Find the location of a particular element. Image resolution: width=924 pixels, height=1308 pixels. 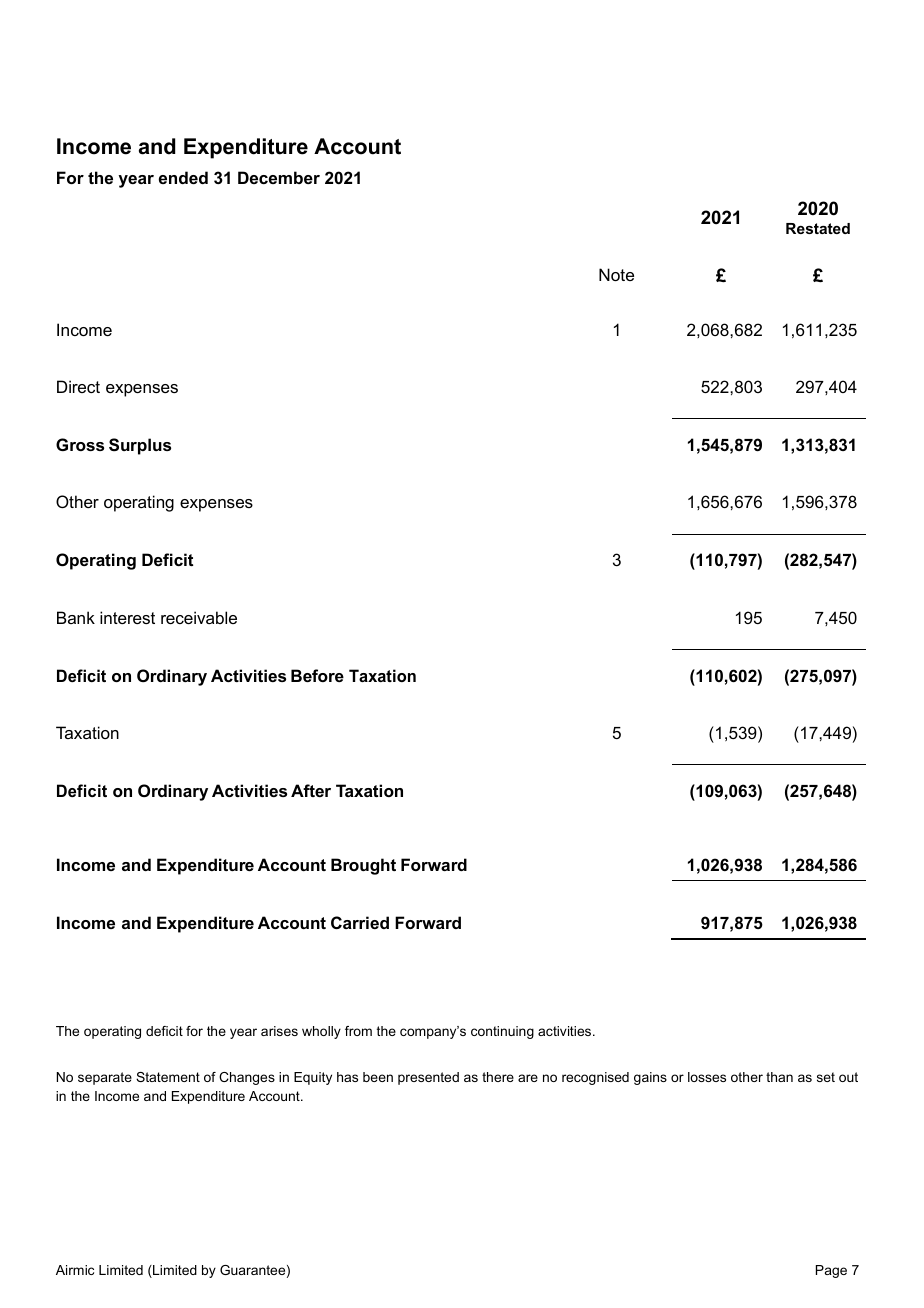

Page is located at coordinates (831, 1271).
